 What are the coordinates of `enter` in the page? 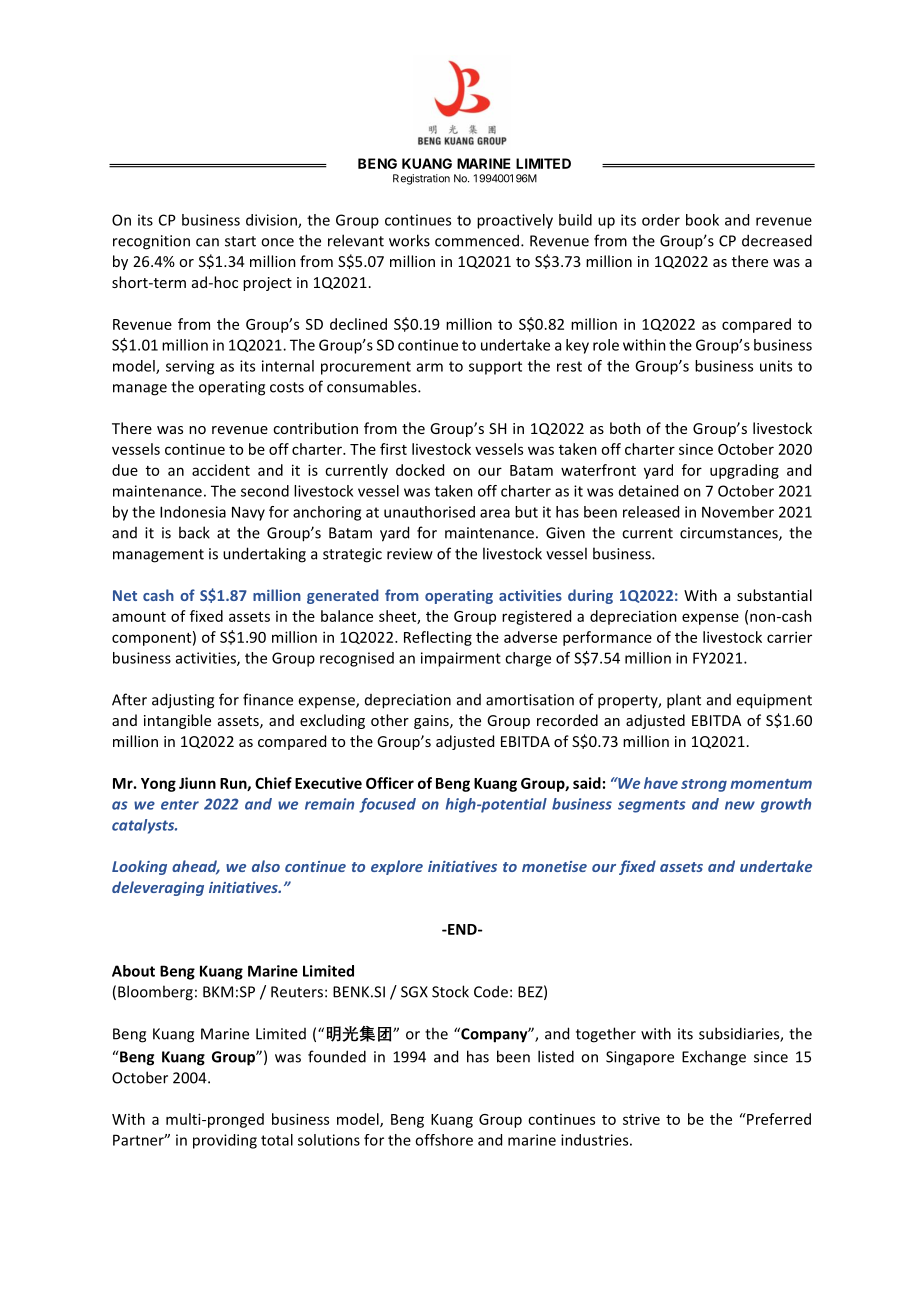 It's located at (180, 805).
